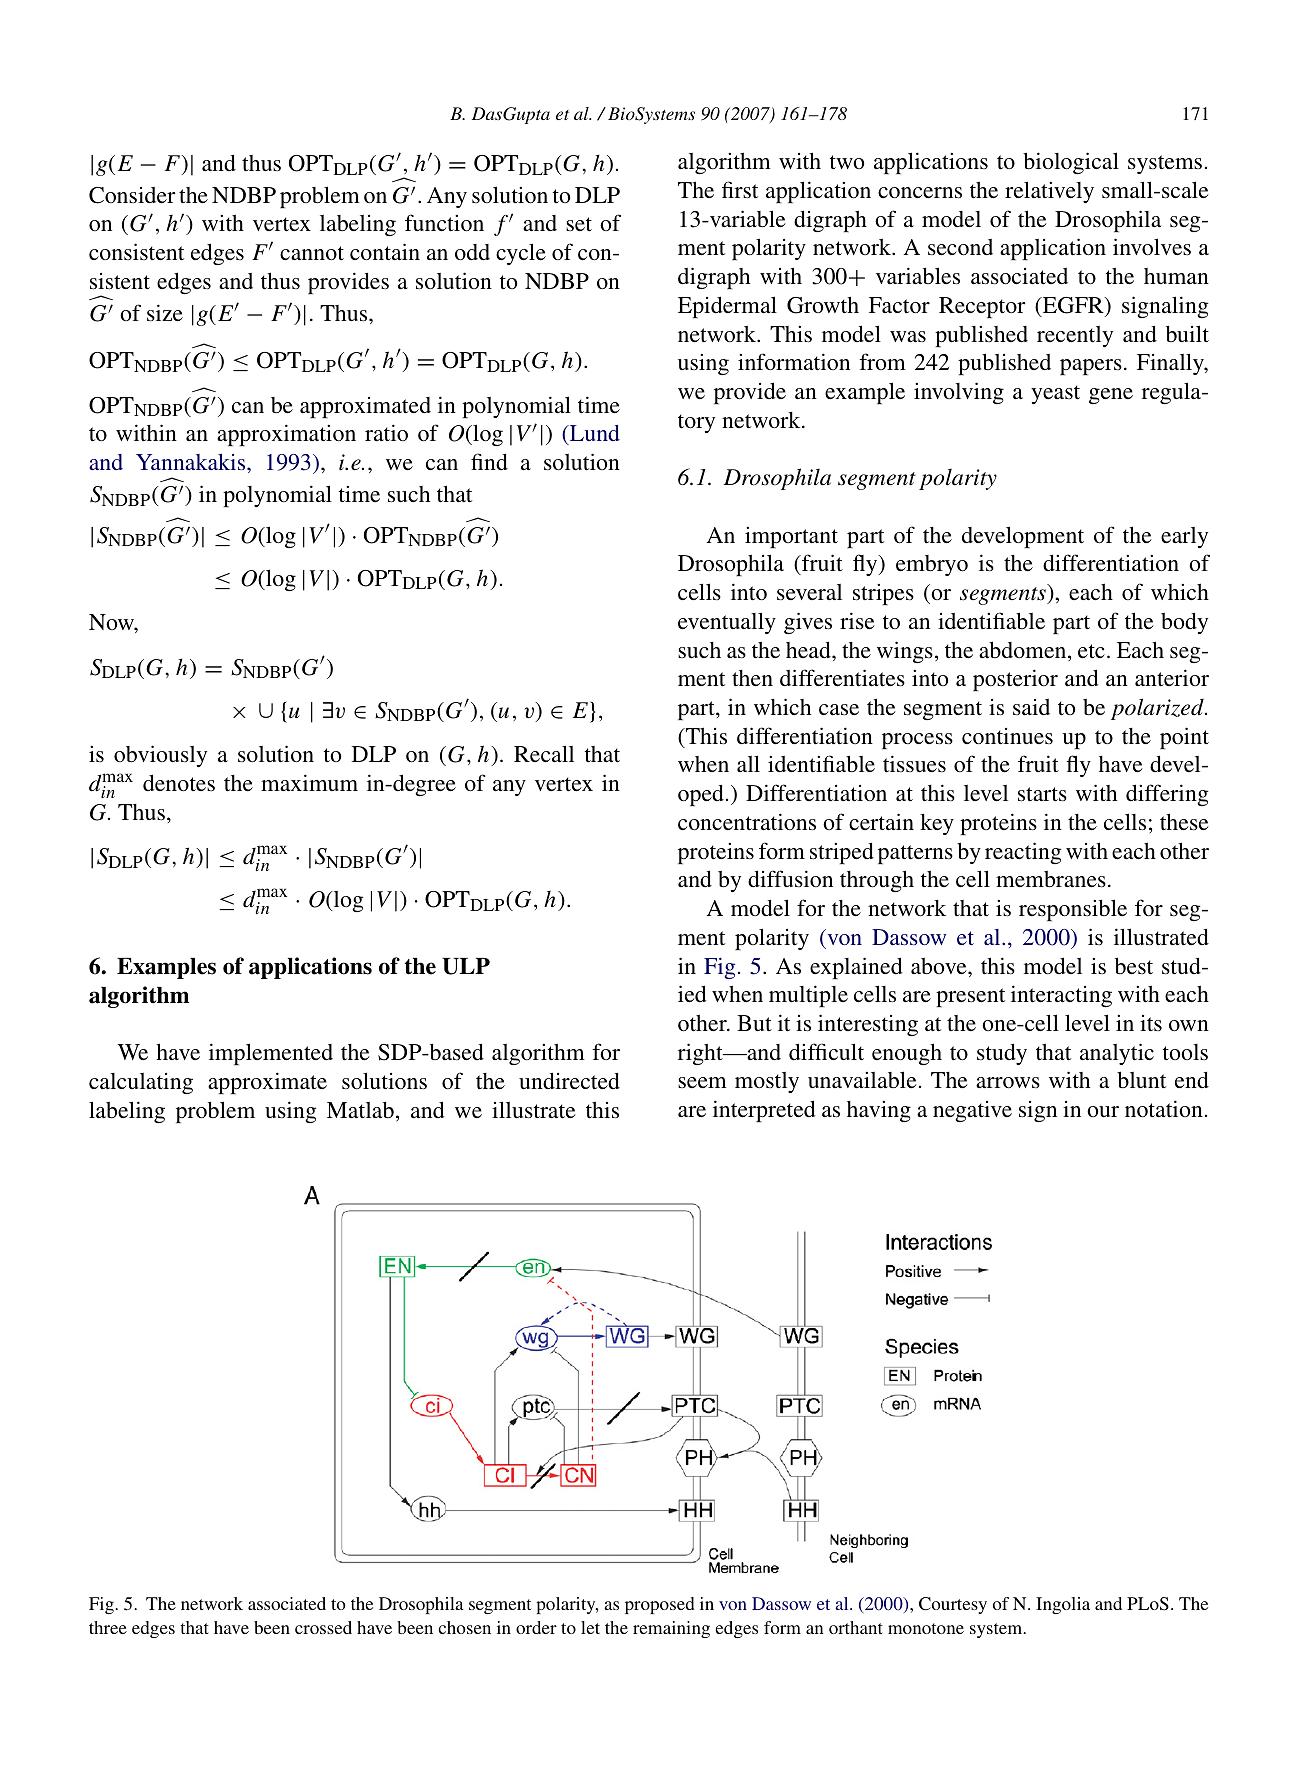 Image resolution: width=1307 pixels, height=1783 pixels. I want to click on cannot, so click(312, 253).
